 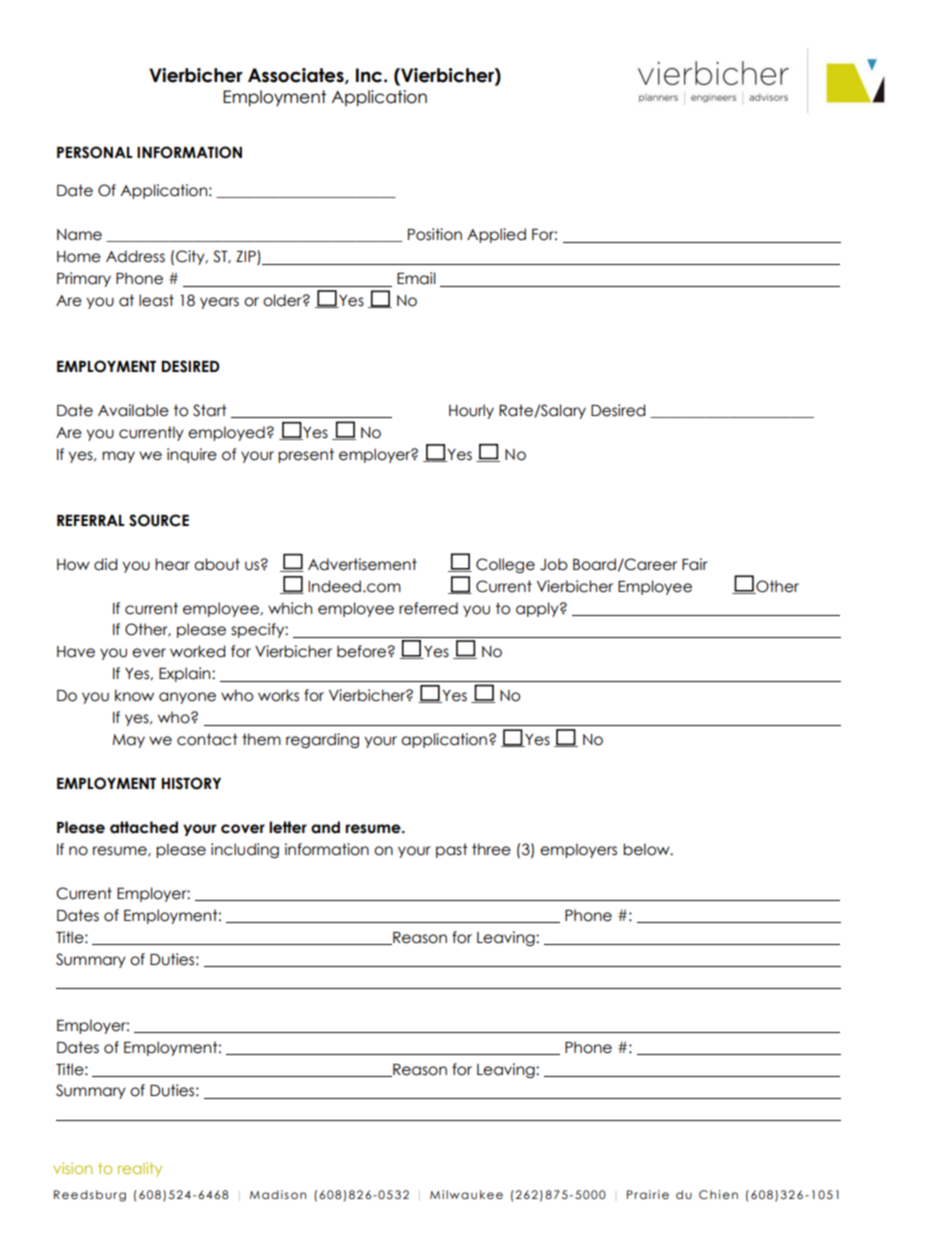 I want to click on Fair, so click(x=695, y=564).
